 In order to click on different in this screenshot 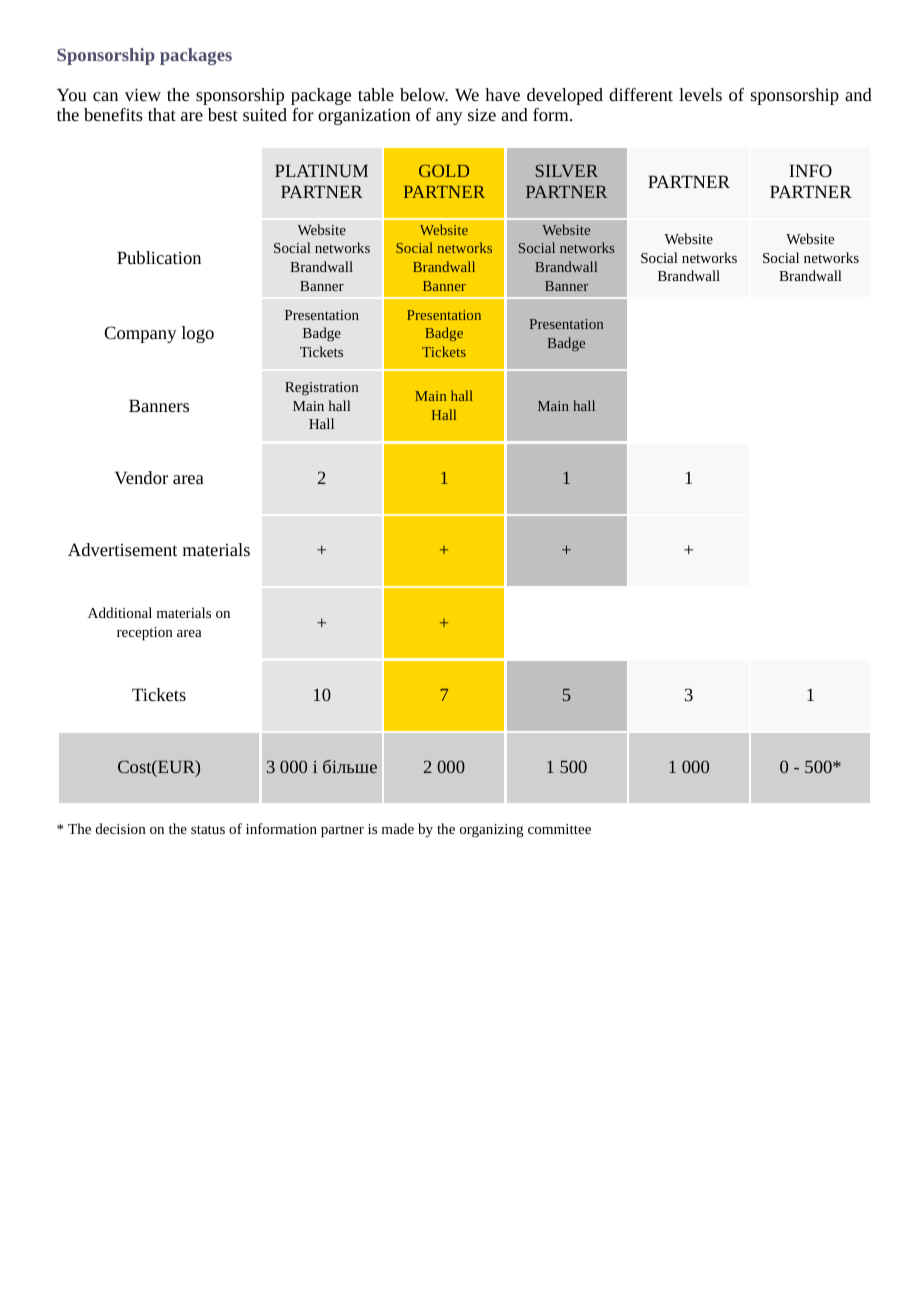, I will do `click(641, 94)`.
